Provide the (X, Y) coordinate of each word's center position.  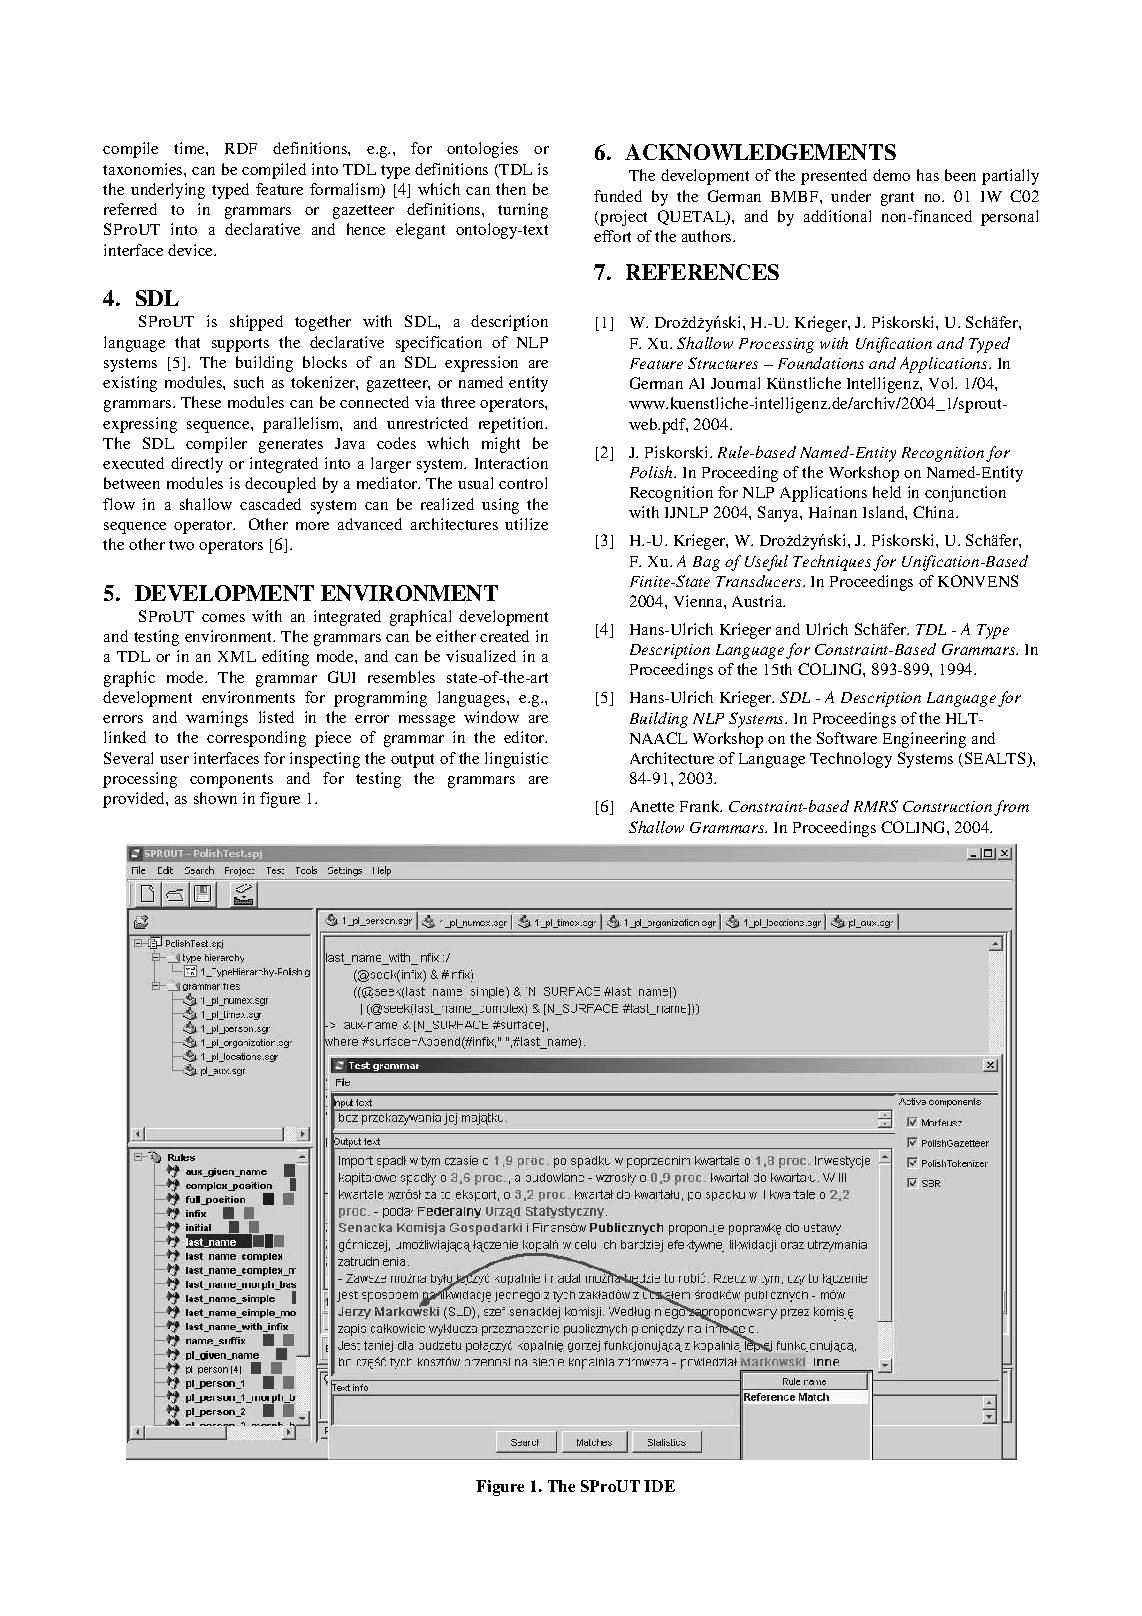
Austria (758, 601)
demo (891, 175)
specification (439, 344)
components (231, 781)
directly (197, 465)
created (504, 636)
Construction (947, 806)
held (887, 492)
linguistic (516, 760)
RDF (241, 148)
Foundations (821, 363)
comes (223, 618)
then (511, 189)
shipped (256, 323)
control (523, 483)
